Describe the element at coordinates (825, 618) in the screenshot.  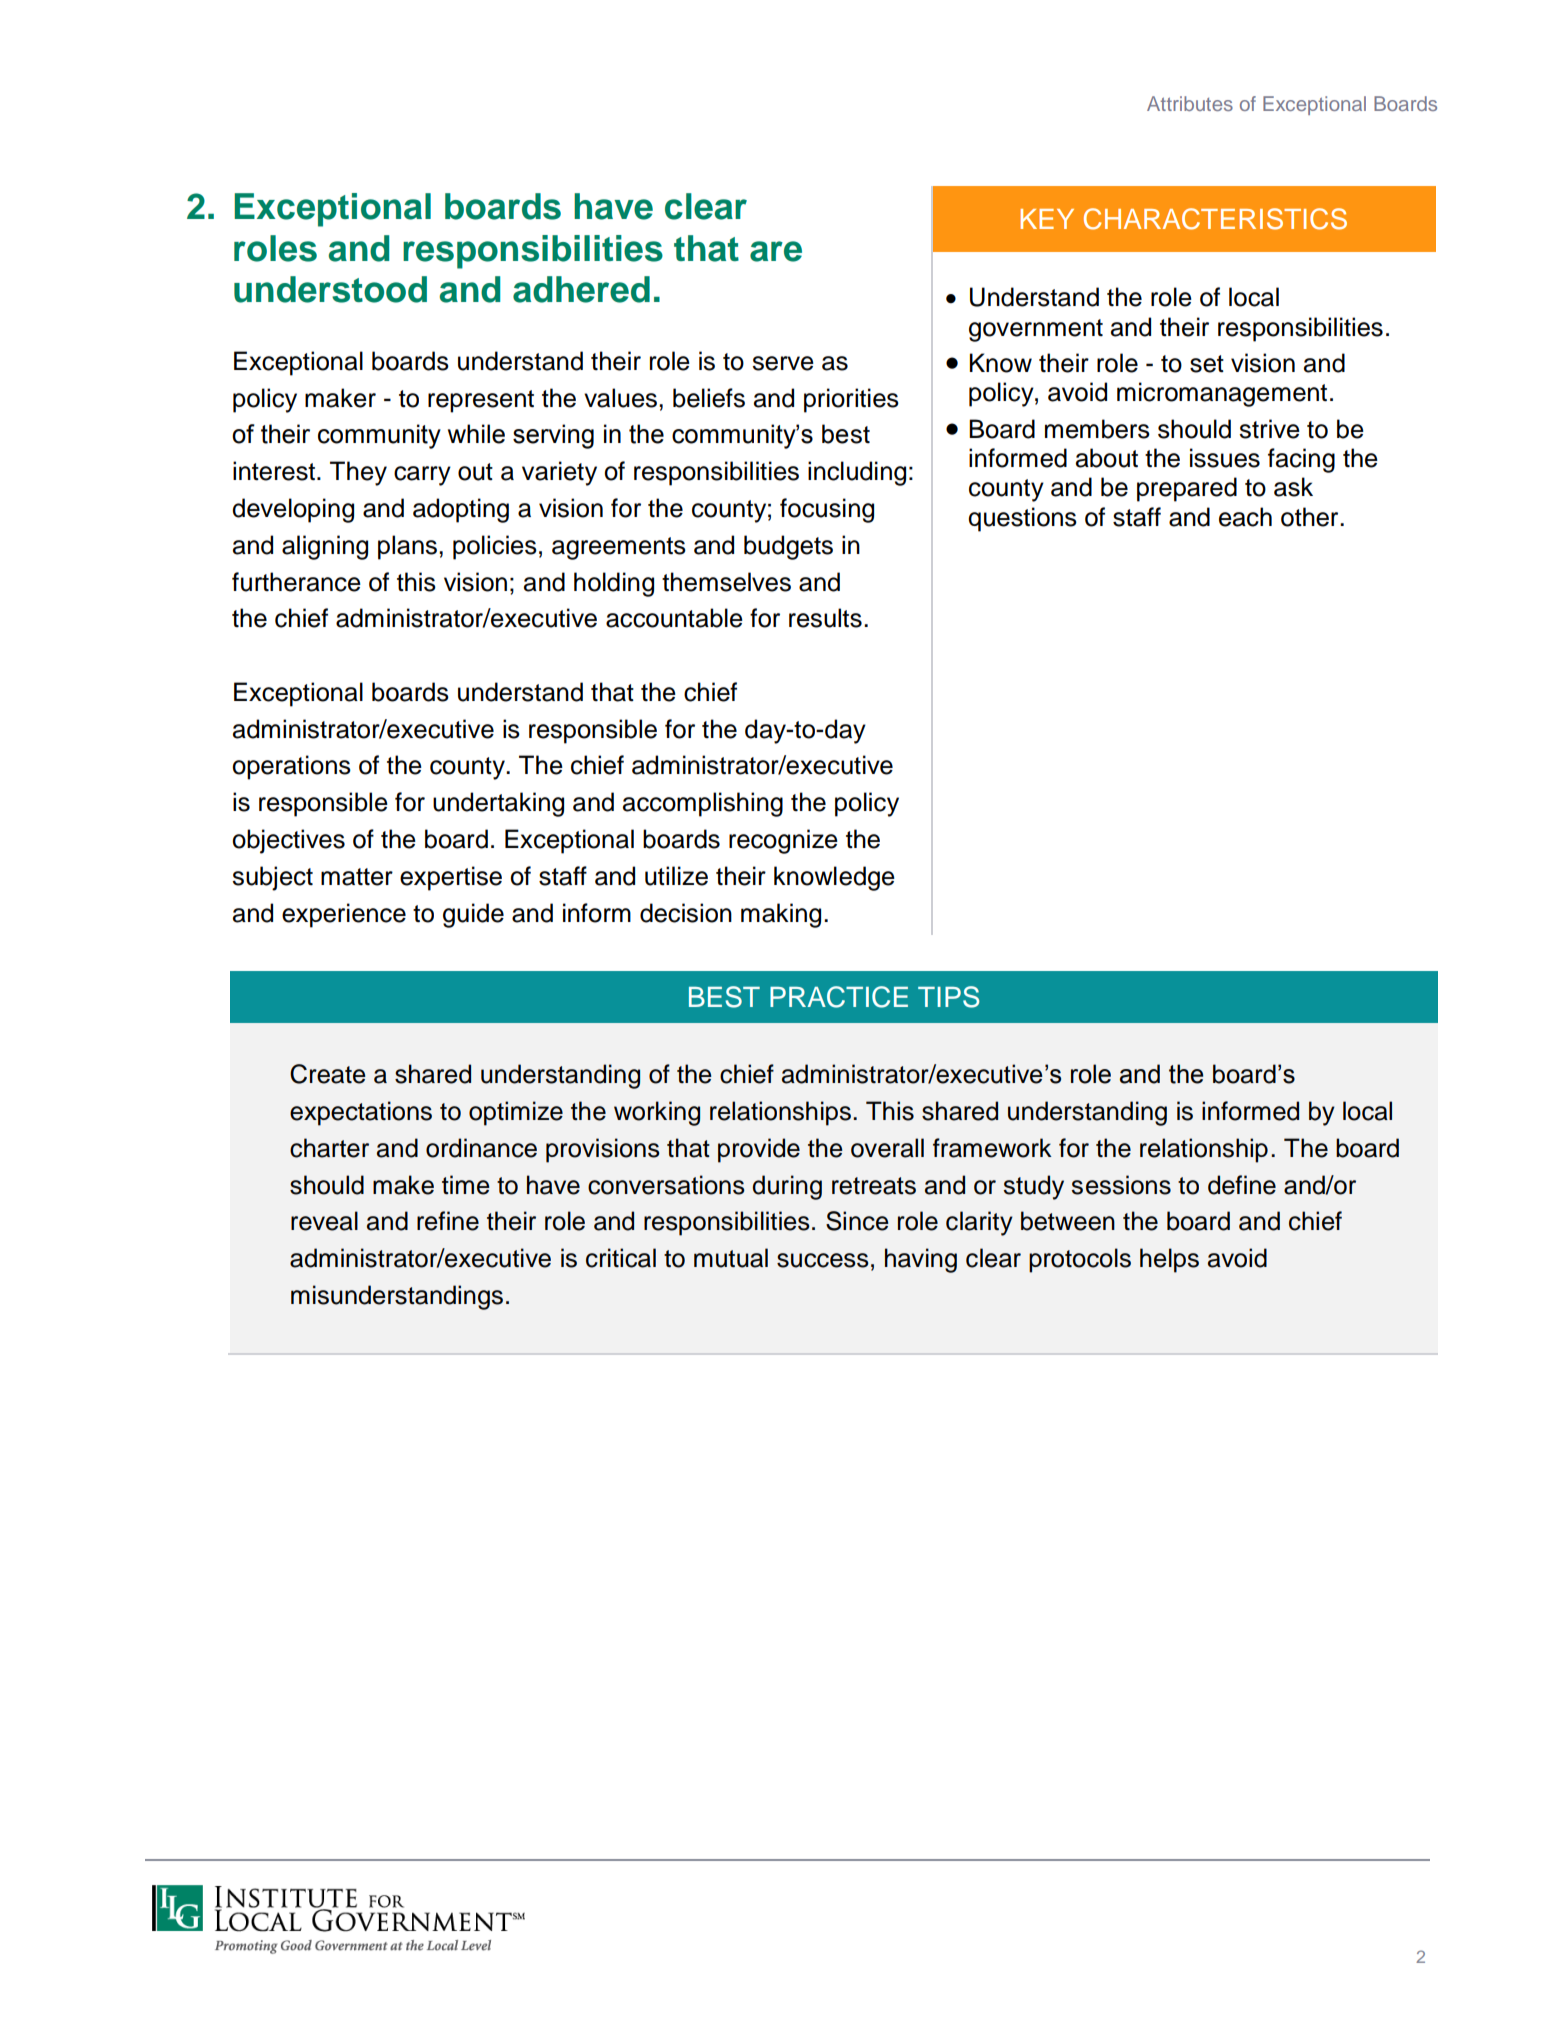
I see `results` at that location.
